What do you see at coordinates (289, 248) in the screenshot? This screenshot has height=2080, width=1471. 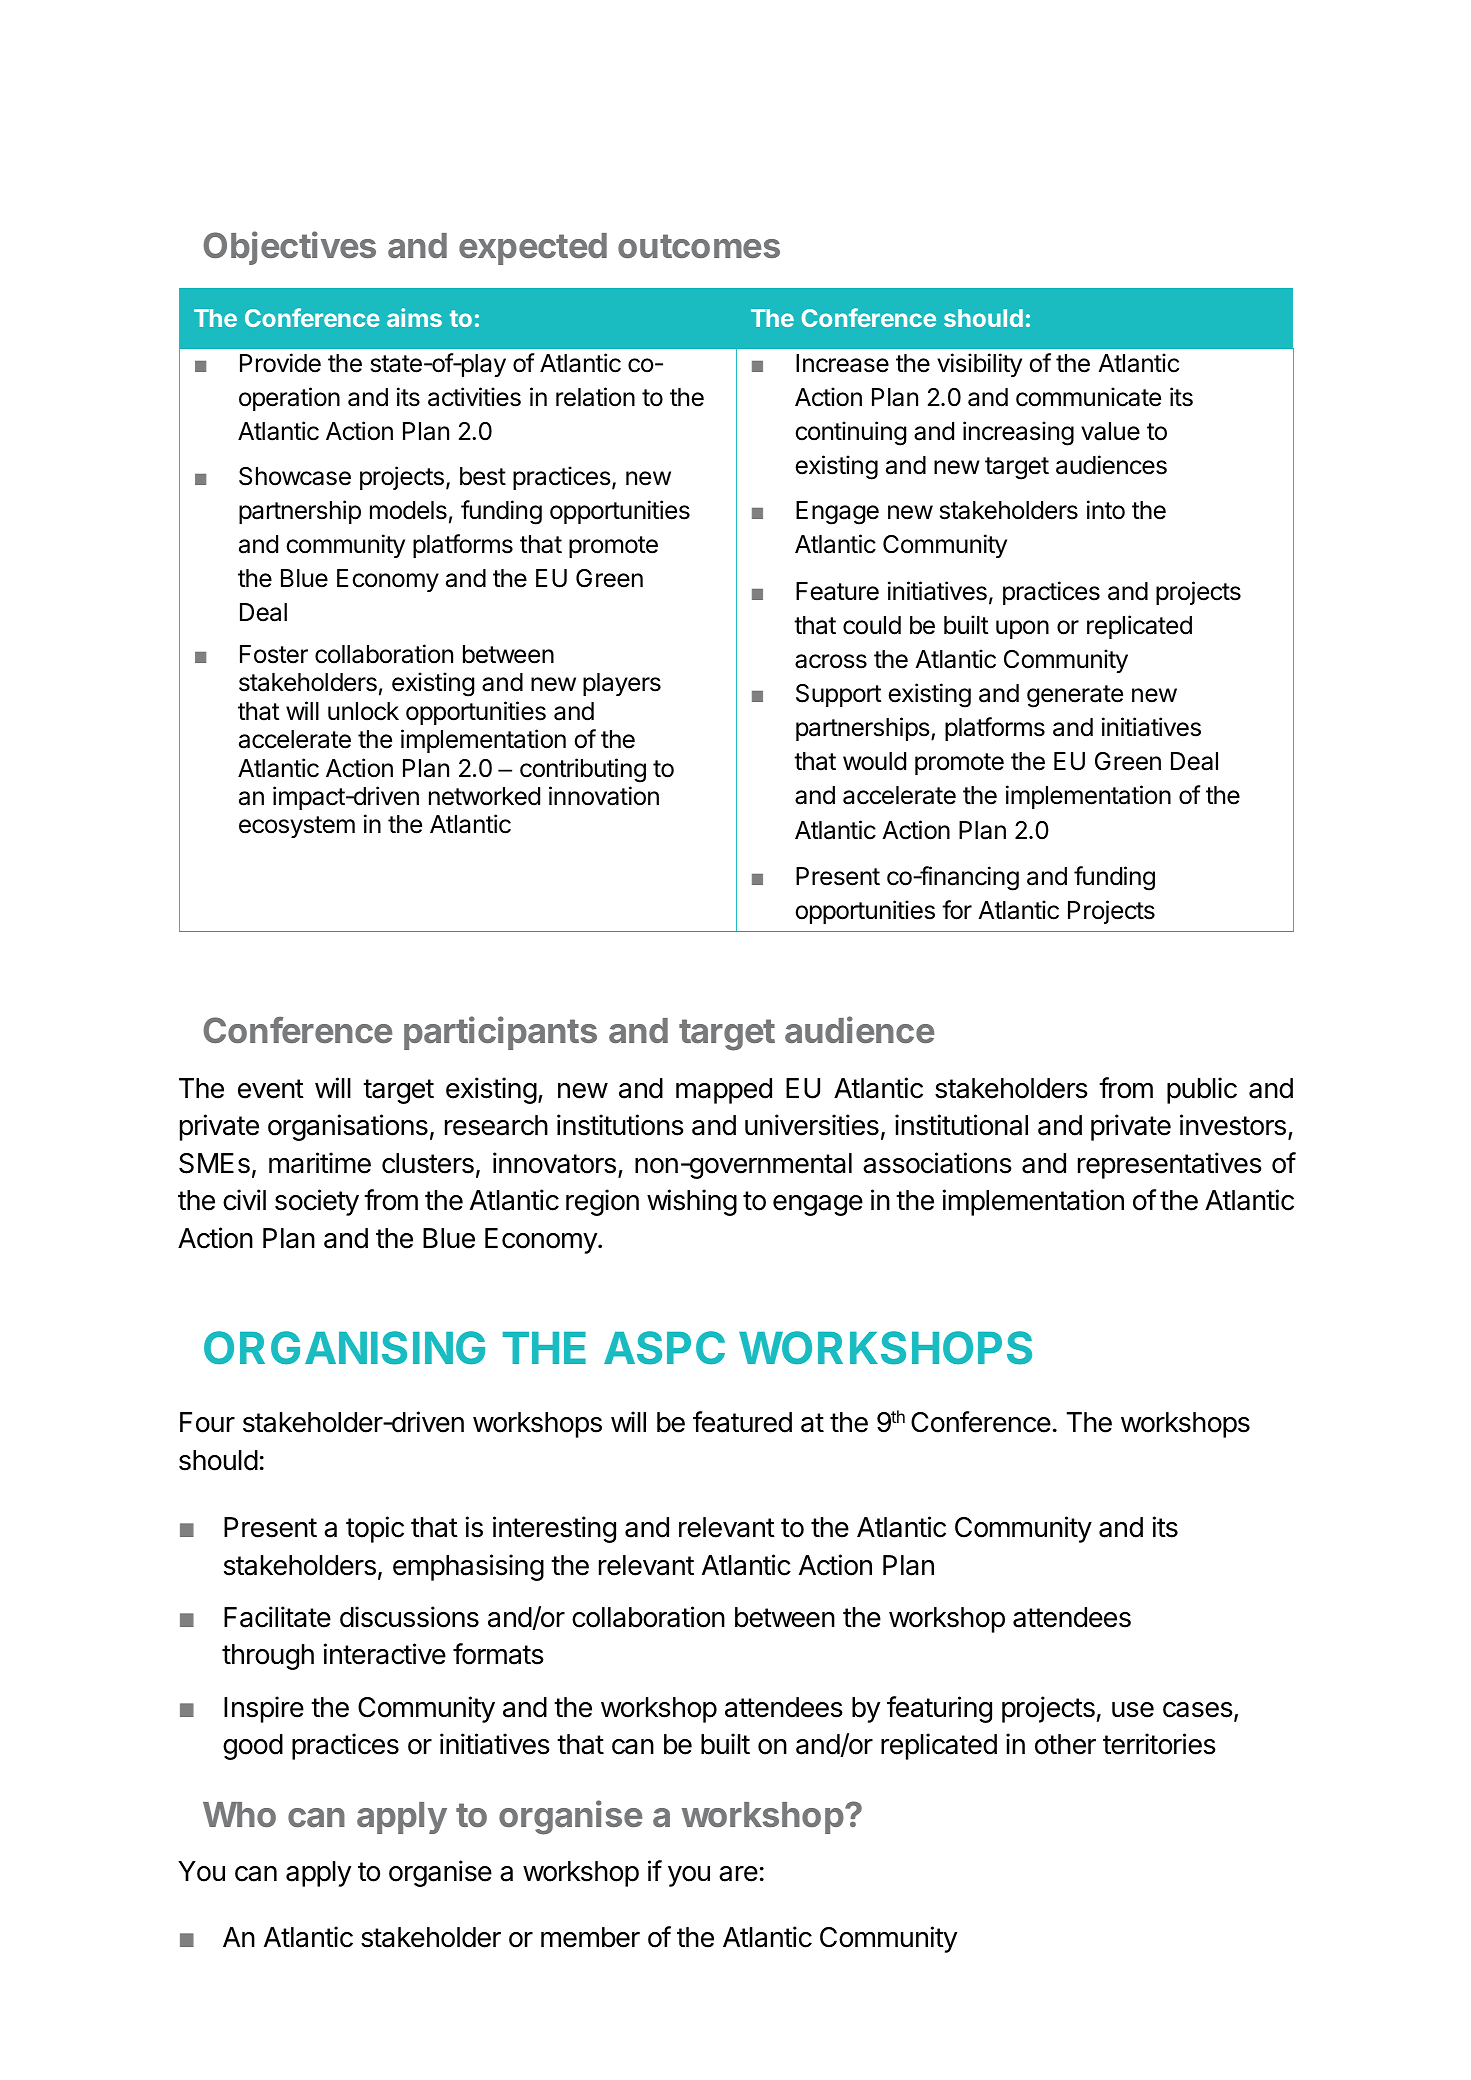 I see `Objectives` at bounding box center [289, 248].
